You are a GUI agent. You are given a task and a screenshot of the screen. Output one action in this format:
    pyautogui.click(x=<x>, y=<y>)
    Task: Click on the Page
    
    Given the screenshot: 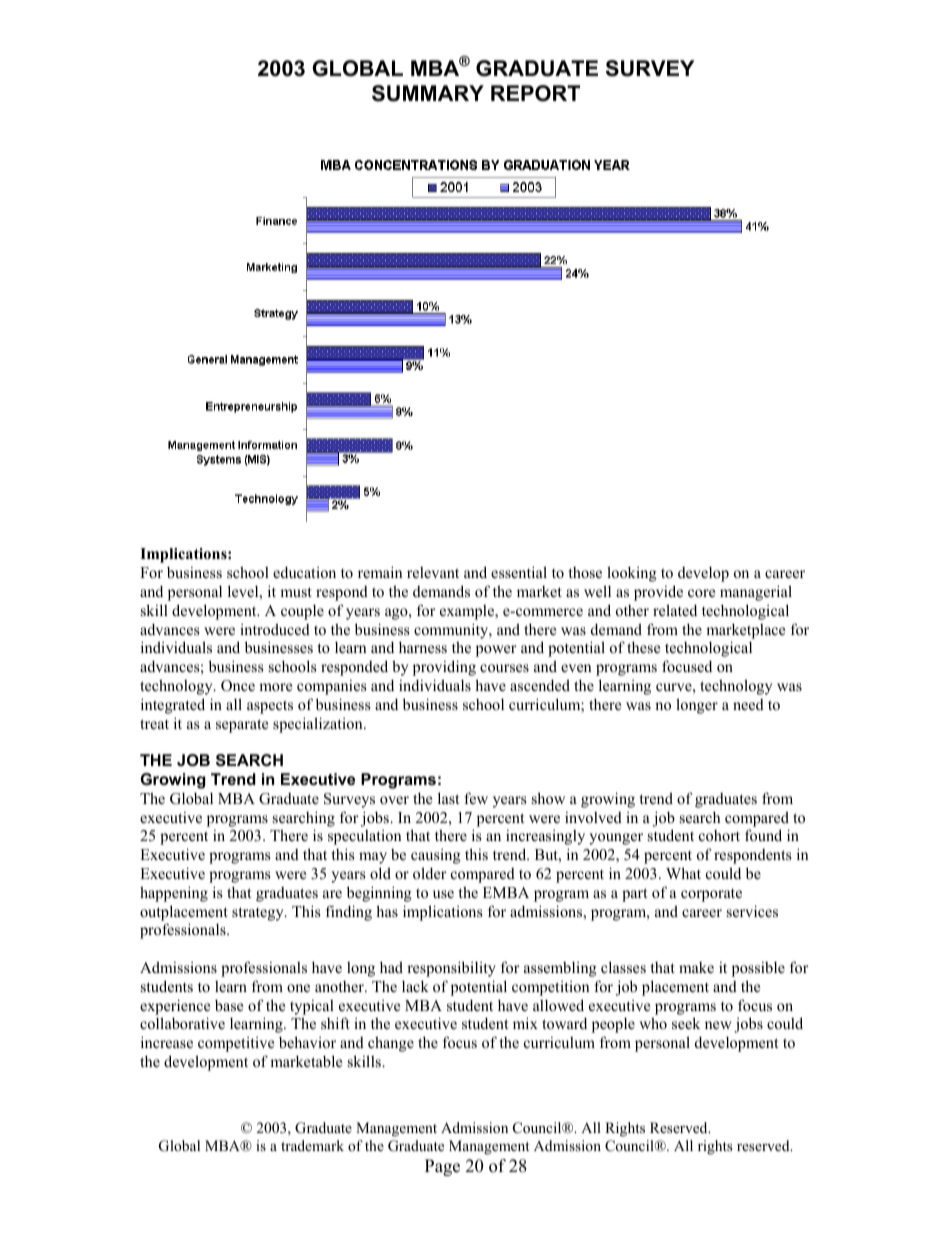 What is the action you would take?
    pyautogui.click(x=442, y=1167)
